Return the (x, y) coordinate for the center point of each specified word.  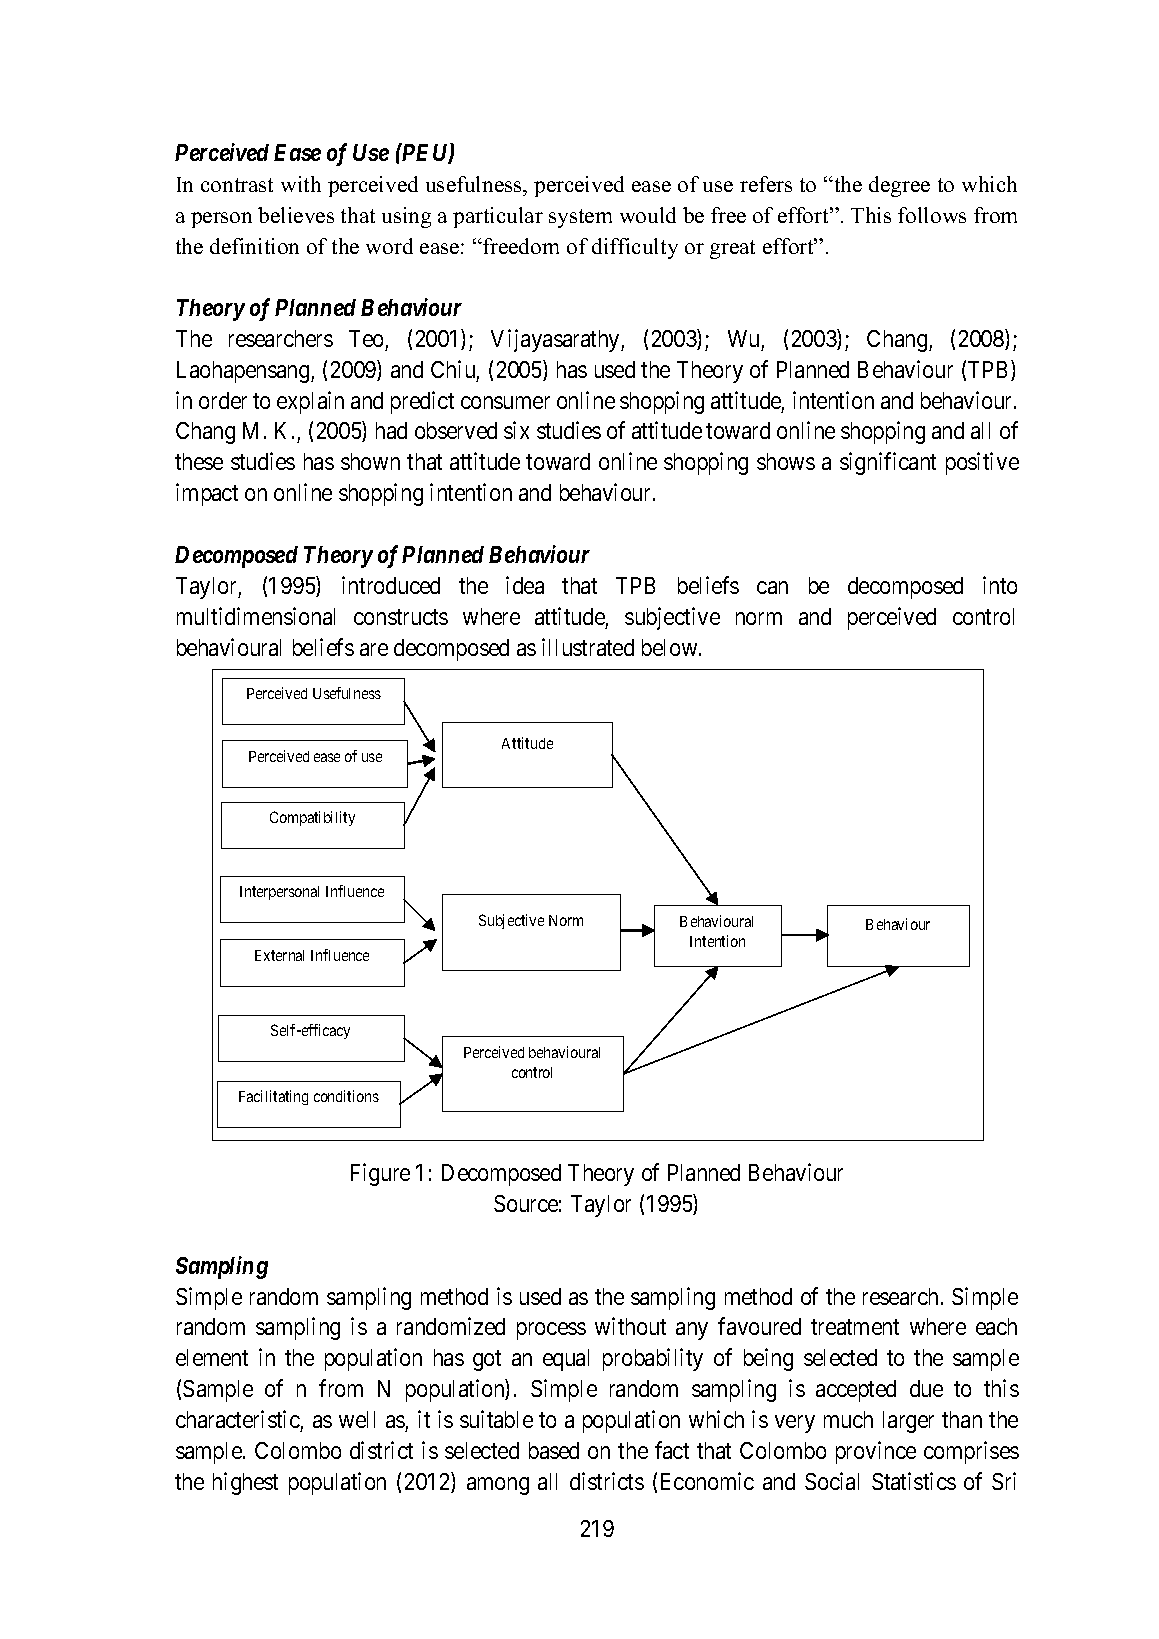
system (580, 218)
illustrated (588, 647)
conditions (346, 1096)
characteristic (238, 1419)
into (1000, 585)
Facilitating (273, 1097)
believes (296, 215)
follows (932, 215)
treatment (855, 1327)
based (554, 1450)
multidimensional (256, 616)
